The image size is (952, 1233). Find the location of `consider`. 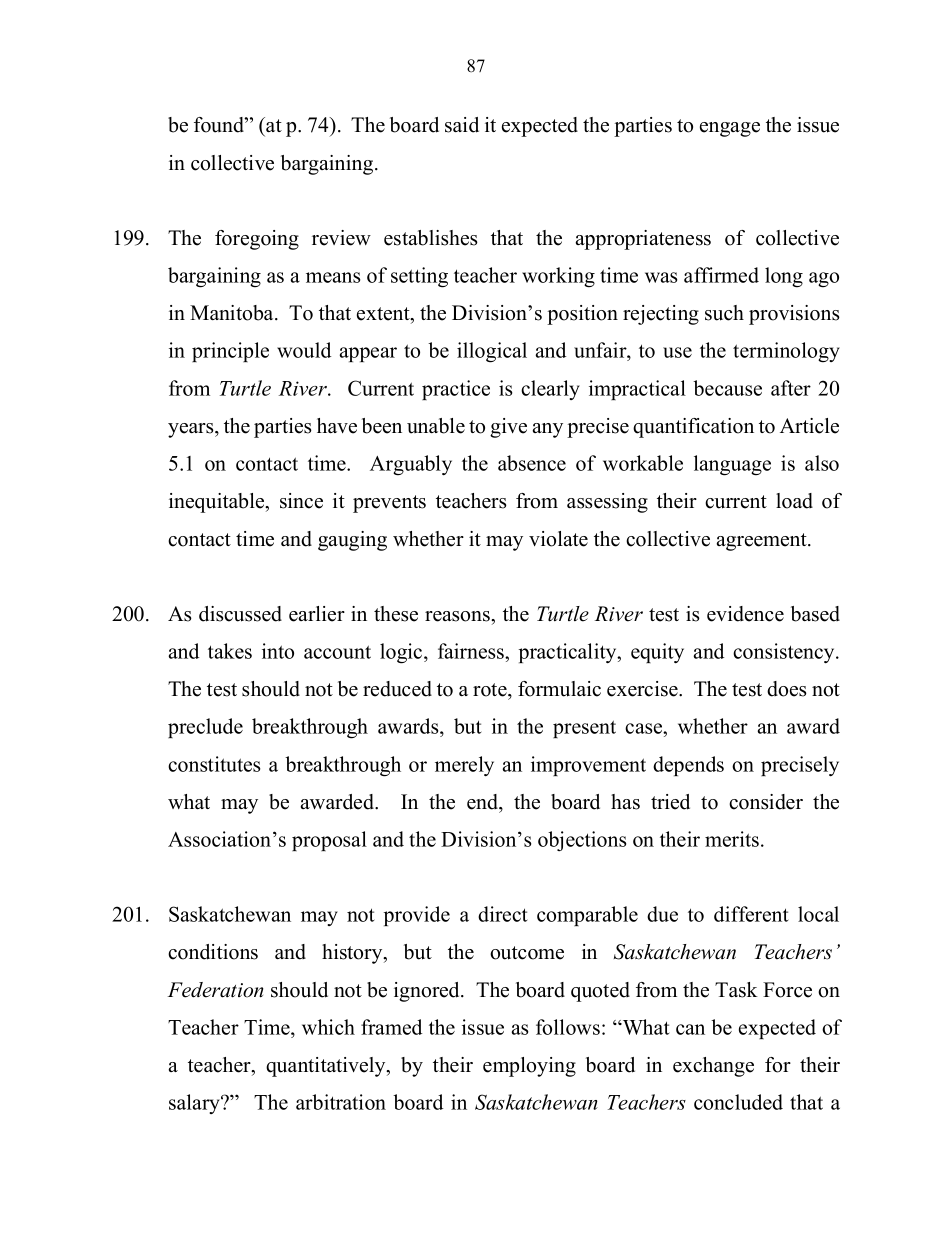

consider is located at coordinates (766, 802).
